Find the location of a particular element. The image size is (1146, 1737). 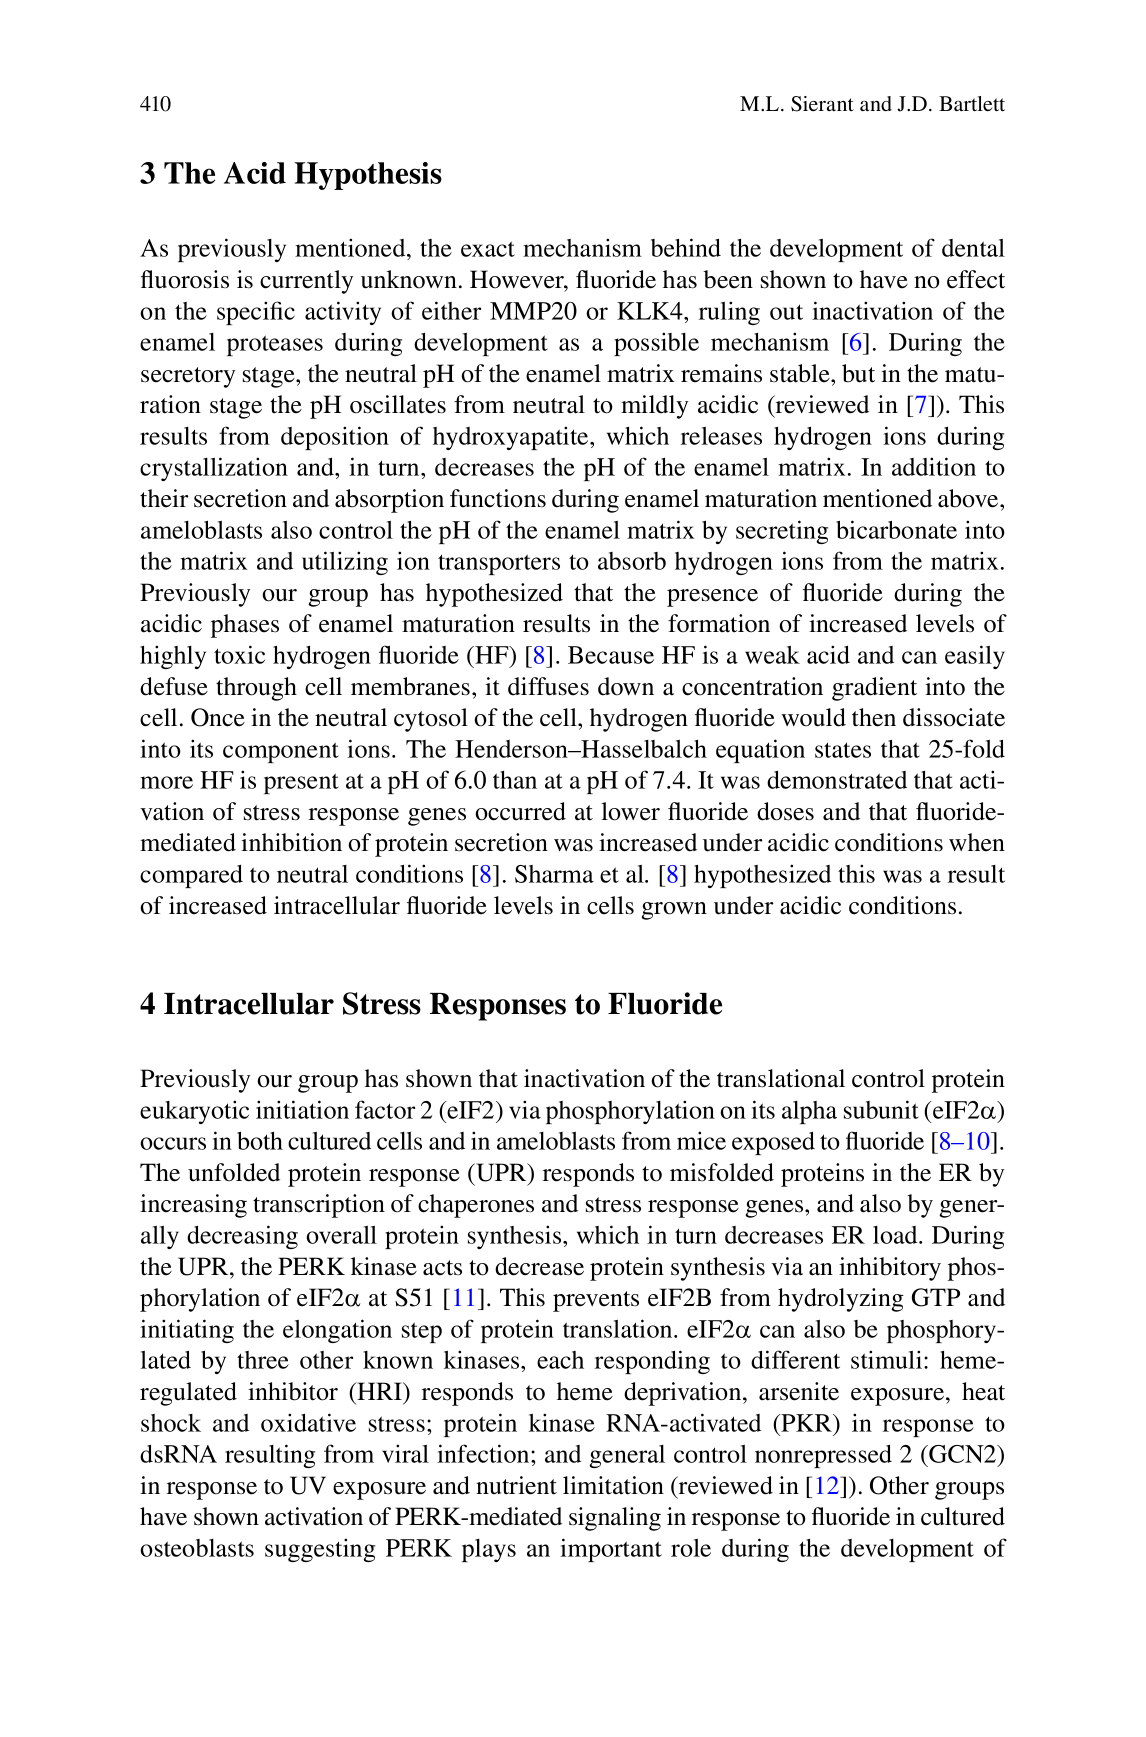

Because is located at coordinates (611, 655).
